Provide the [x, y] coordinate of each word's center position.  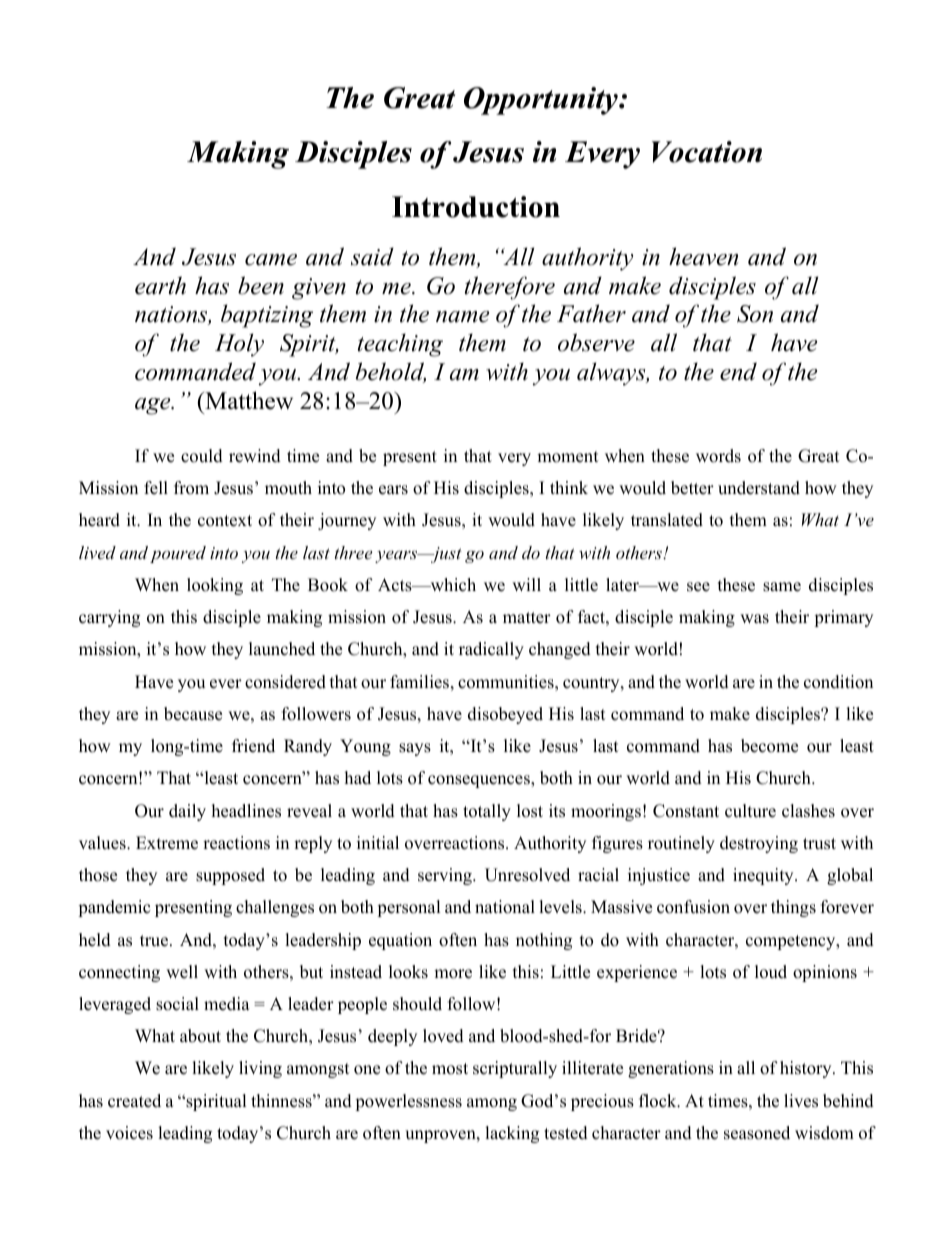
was [754, 619]
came [271, 260]
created [134, 1101]
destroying [759, 844]
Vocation [707, 152]
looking [215, 586]
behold [390, 372]
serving [446, 876]
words [718, 456]
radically [491, 650]
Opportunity [542, 101]
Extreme [167, 843]
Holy [239, 345]
